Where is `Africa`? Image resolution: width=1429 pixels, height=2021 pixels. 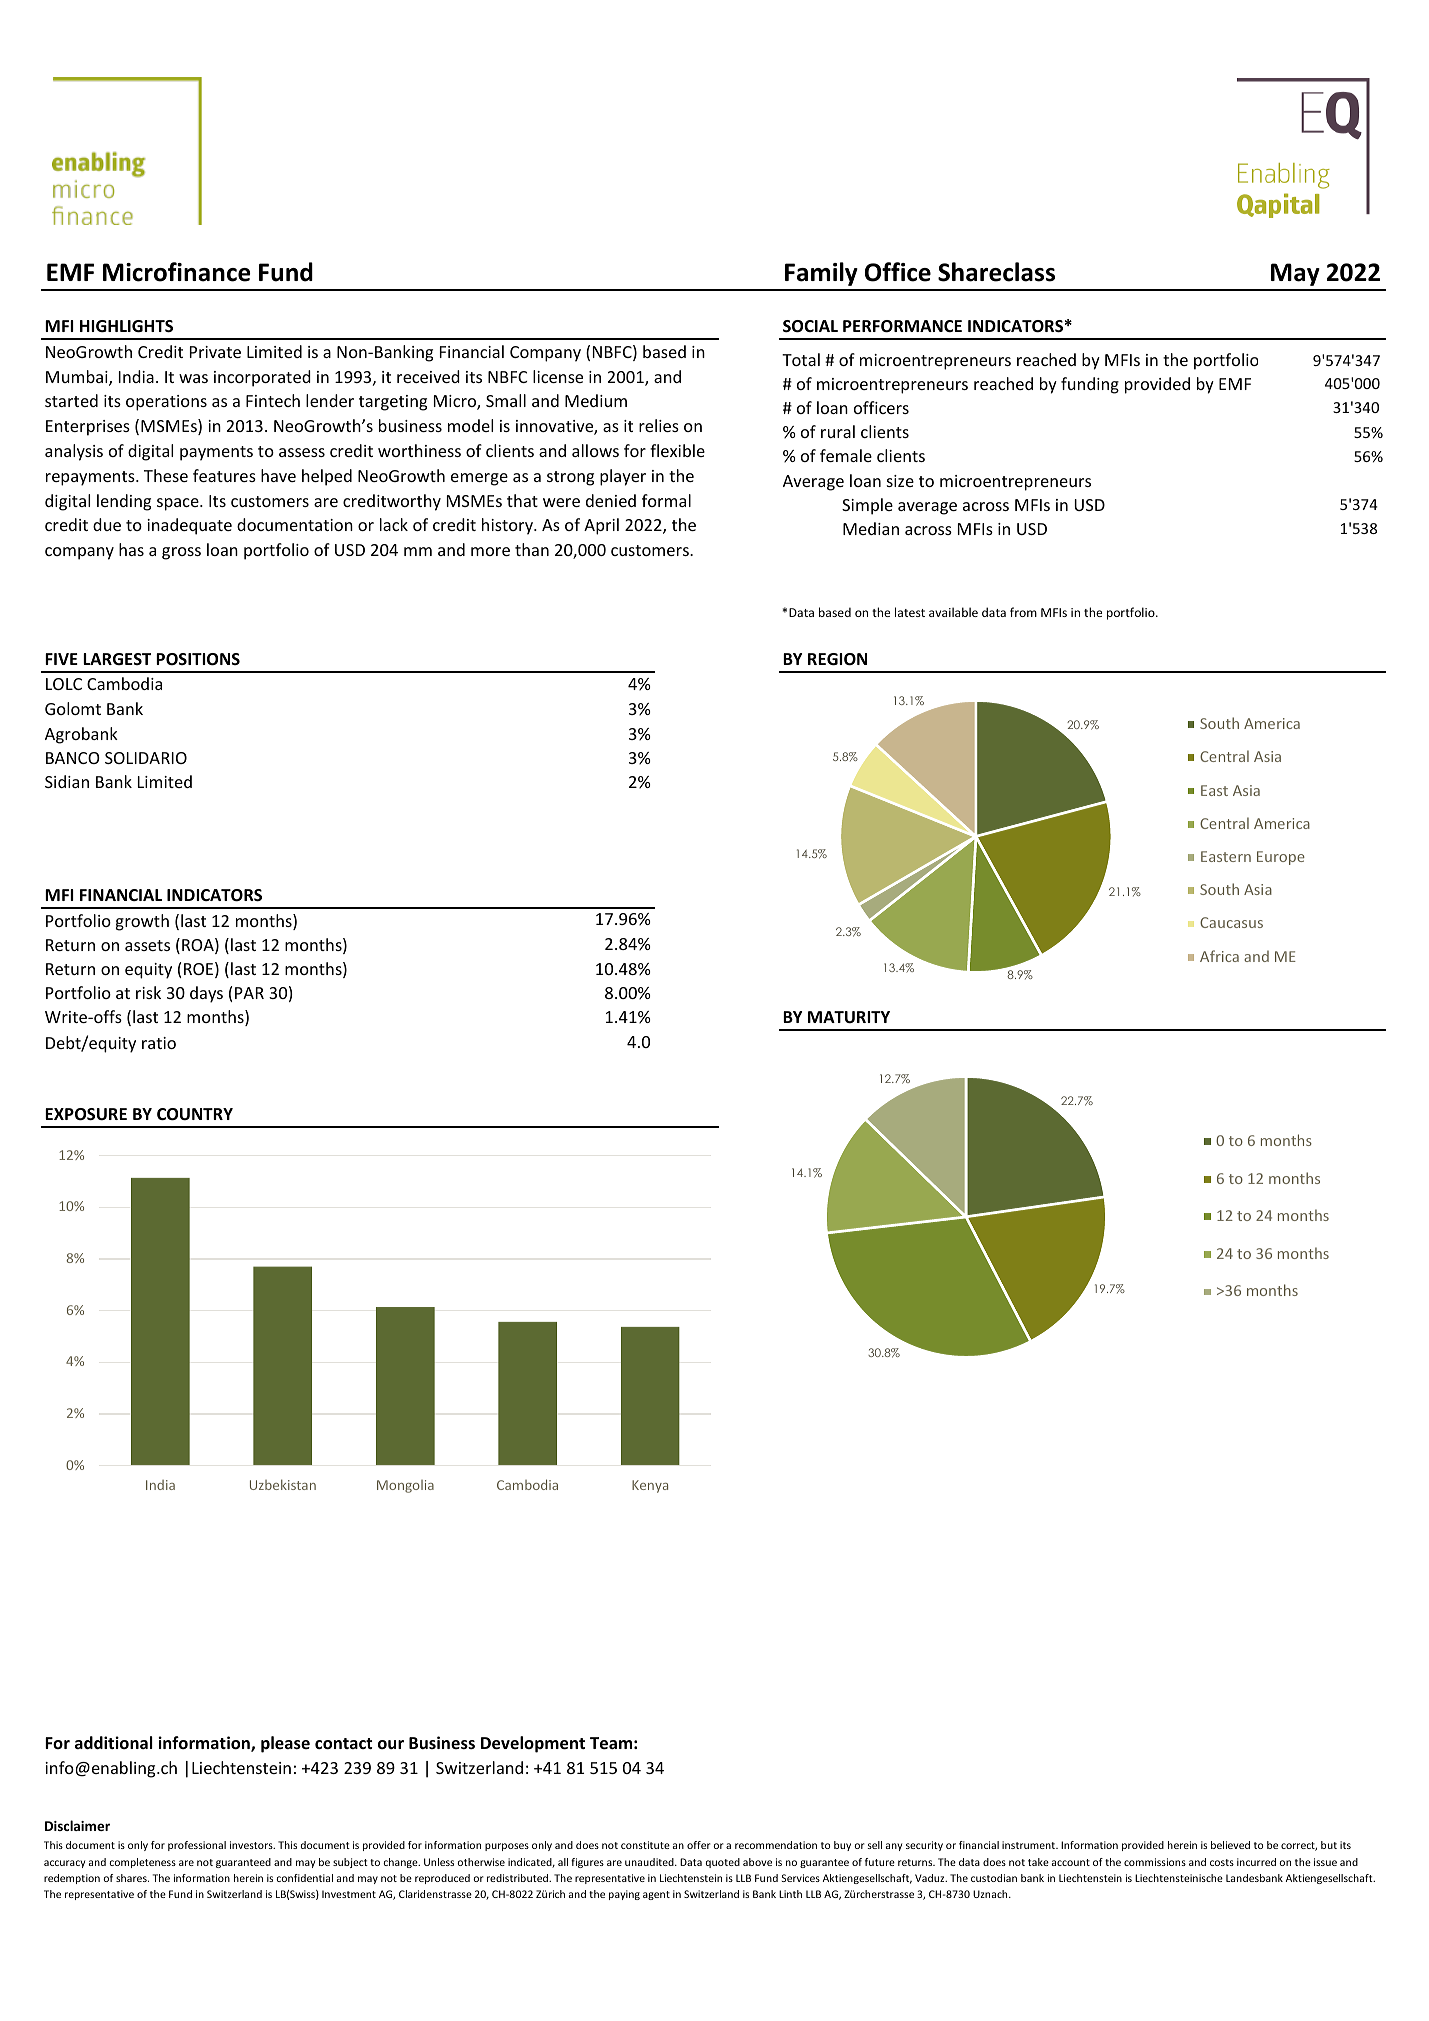 Africa is located at coordinates (1219, 956).
